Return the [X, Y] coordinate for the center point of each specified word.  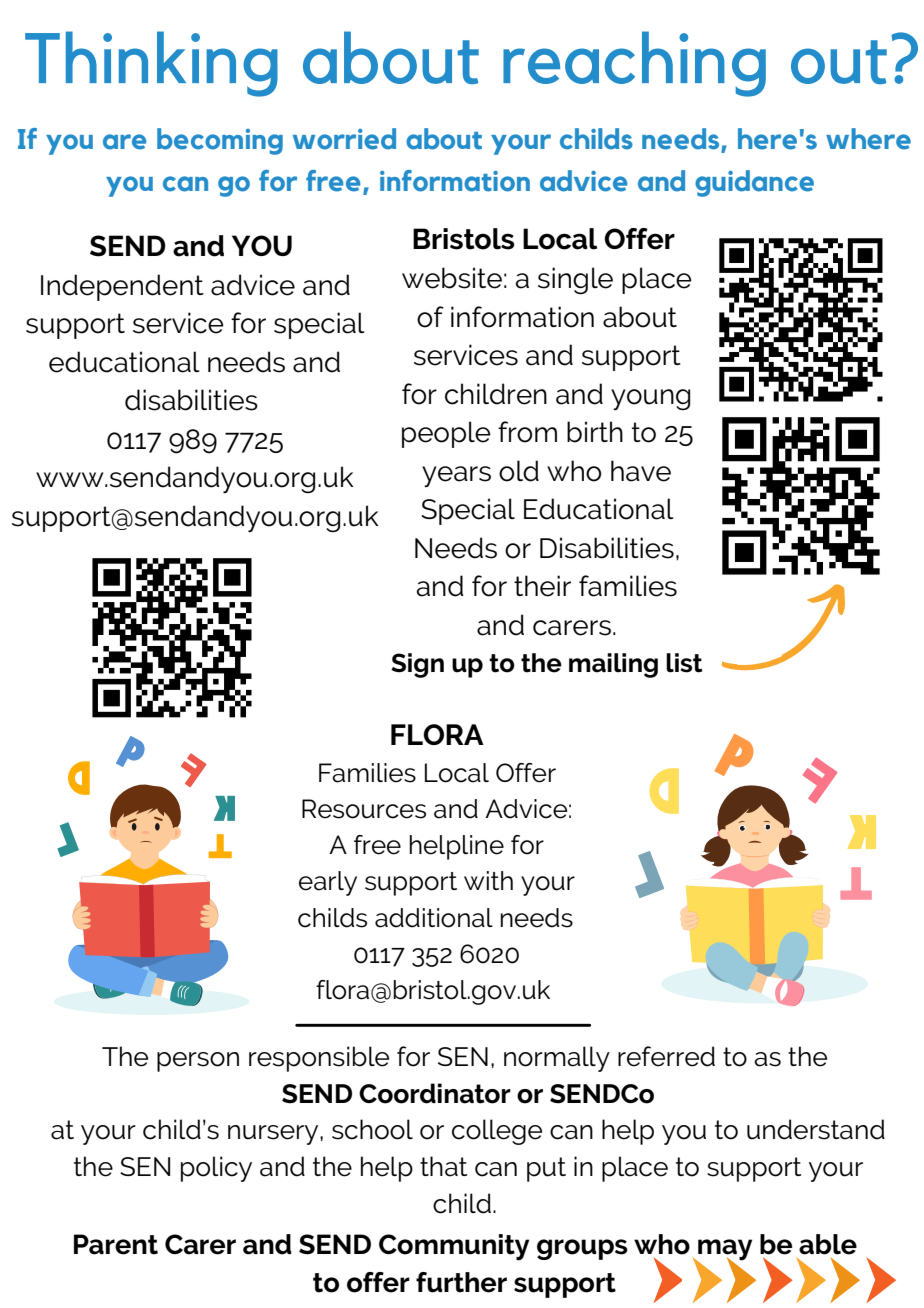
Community [454, 1247]
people [446, 434]
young [650, 399]
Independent [122, 287]
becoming [220, 141]
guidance [754, 183]
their [542, 586]
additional [434, 918]
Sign [417, 665]
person [198, 1062]
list [684, 663]
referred [666, 1056]
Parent [116, 1244]
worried [344, 139]
